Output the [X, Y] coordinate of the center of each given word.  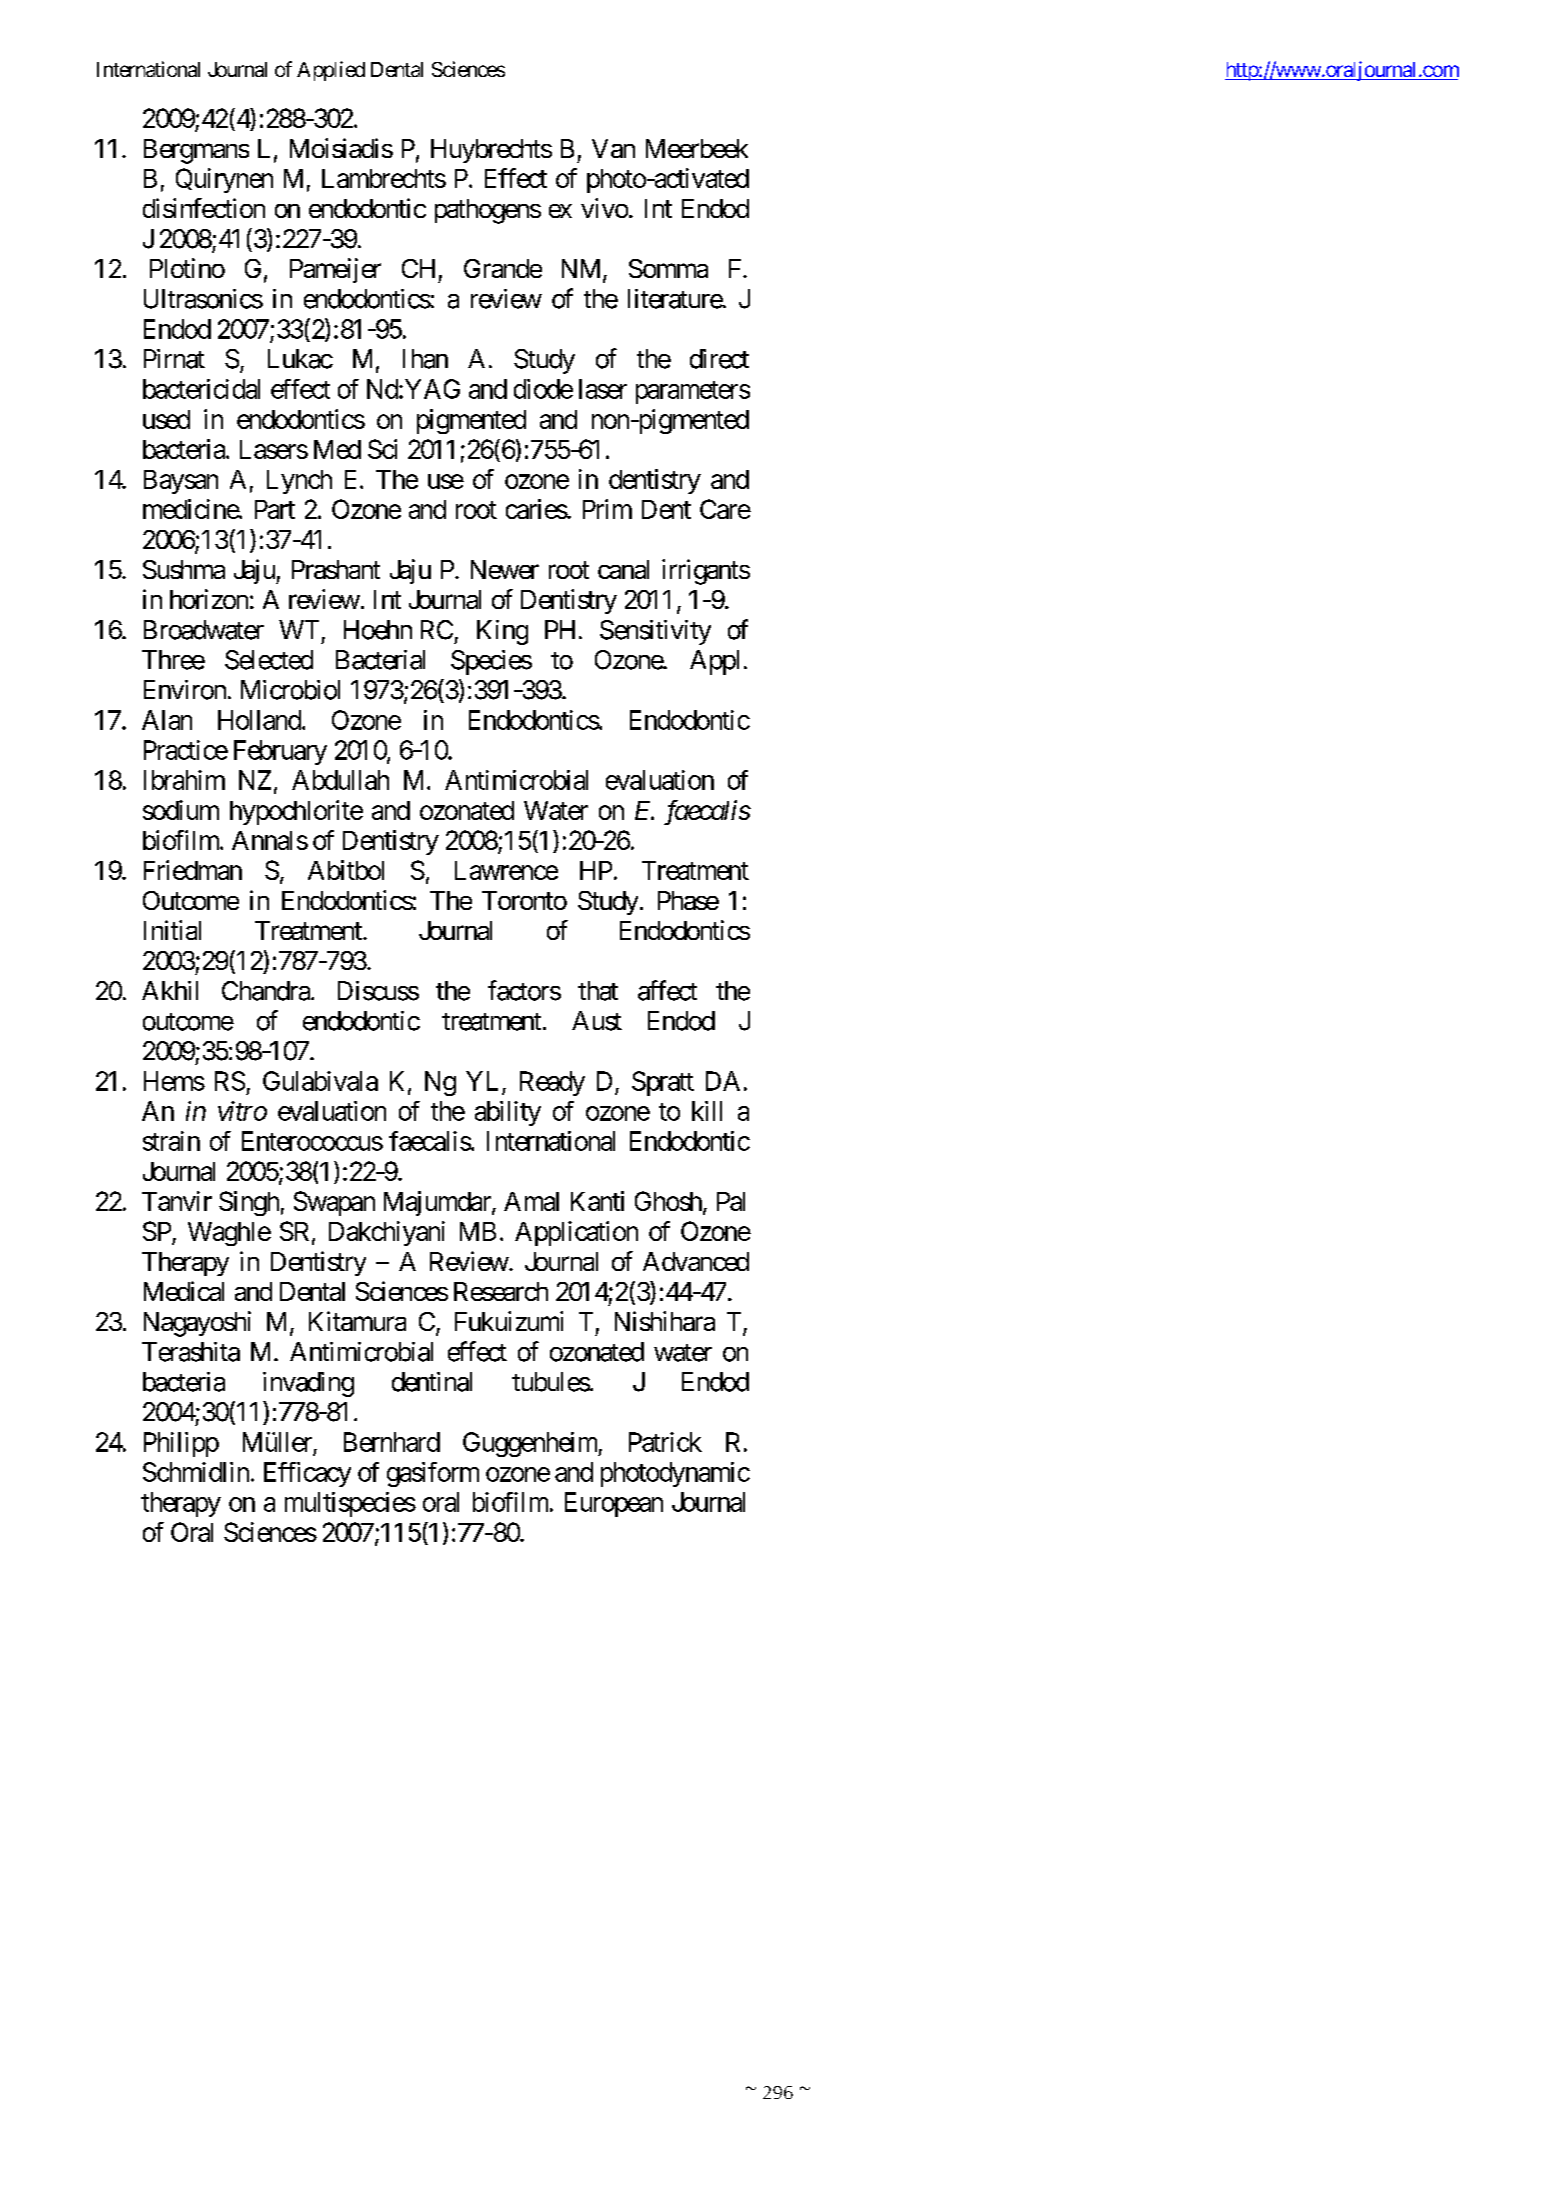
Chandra [266, 991]
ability [508, 1113]
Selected [269, 660]
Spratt [663, 1083]
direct [719, 359]
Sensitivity [655, 632]
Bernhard [392, 1442]
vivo [604, 208]
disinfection [204, 208]
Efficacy [307, 1474]
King [502, 632]
